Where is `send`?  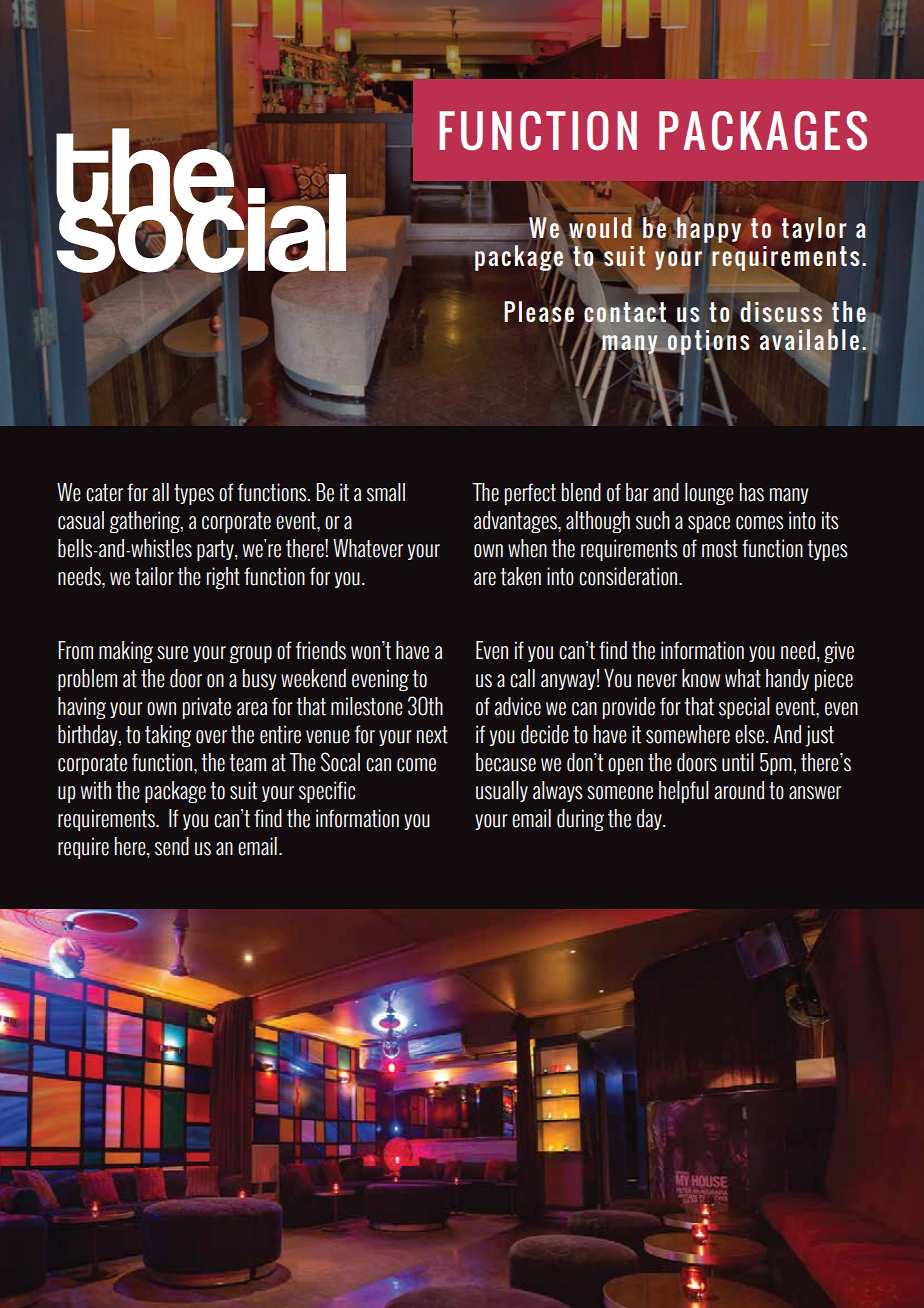 send is located at coordinates (172, 846).
